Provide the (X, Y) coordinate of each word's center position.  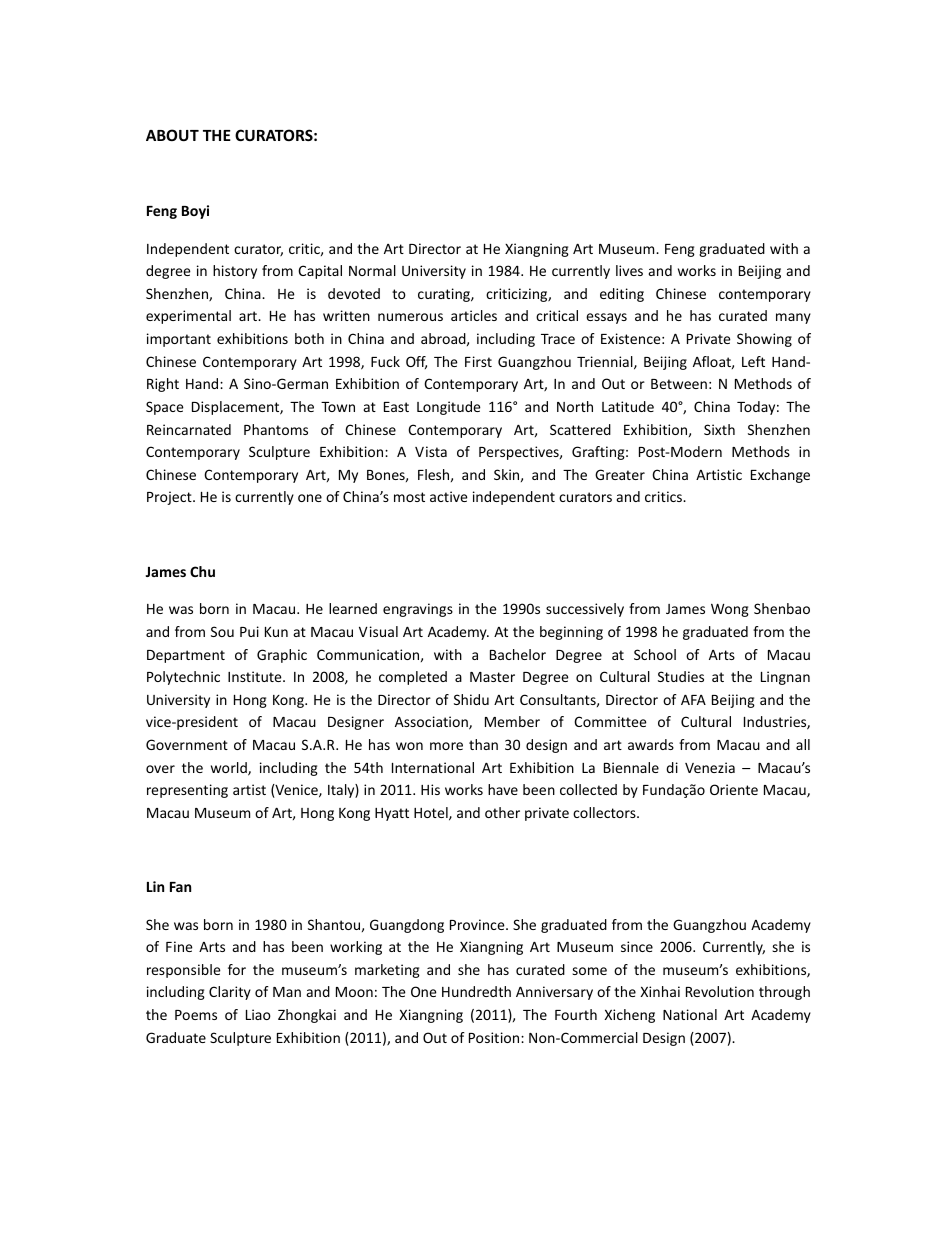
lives (629, 270)
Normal (372, 270)
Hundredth (476, 991)
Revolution (720, 991)
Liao (258, 1014)
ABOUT (172, 135)
